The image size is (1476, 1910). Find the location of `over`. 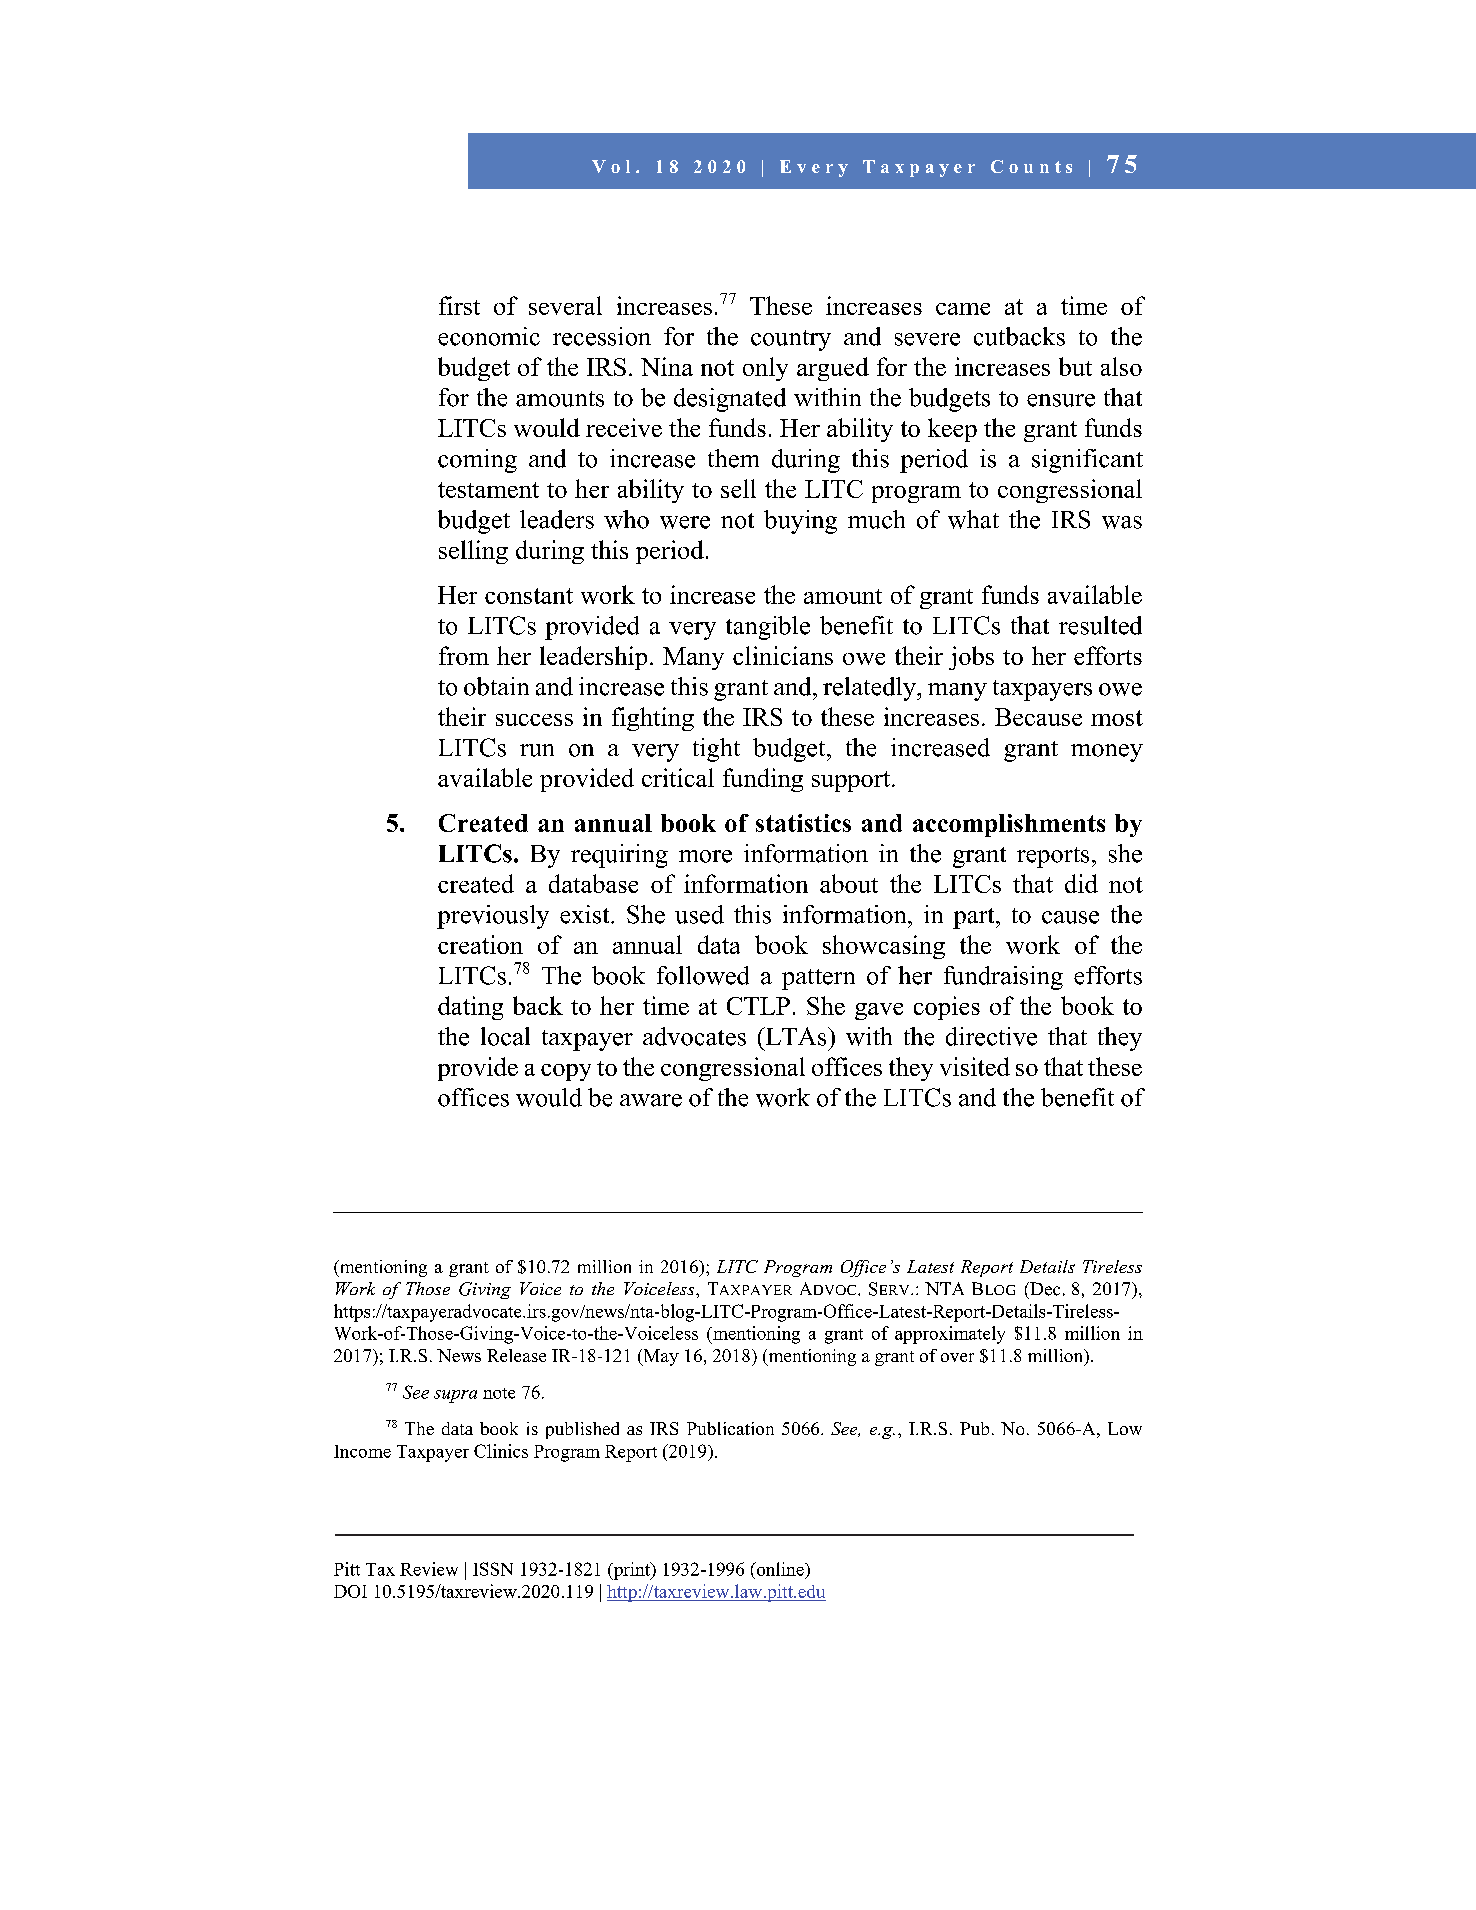

over is located at coordinates (957, 1357).
